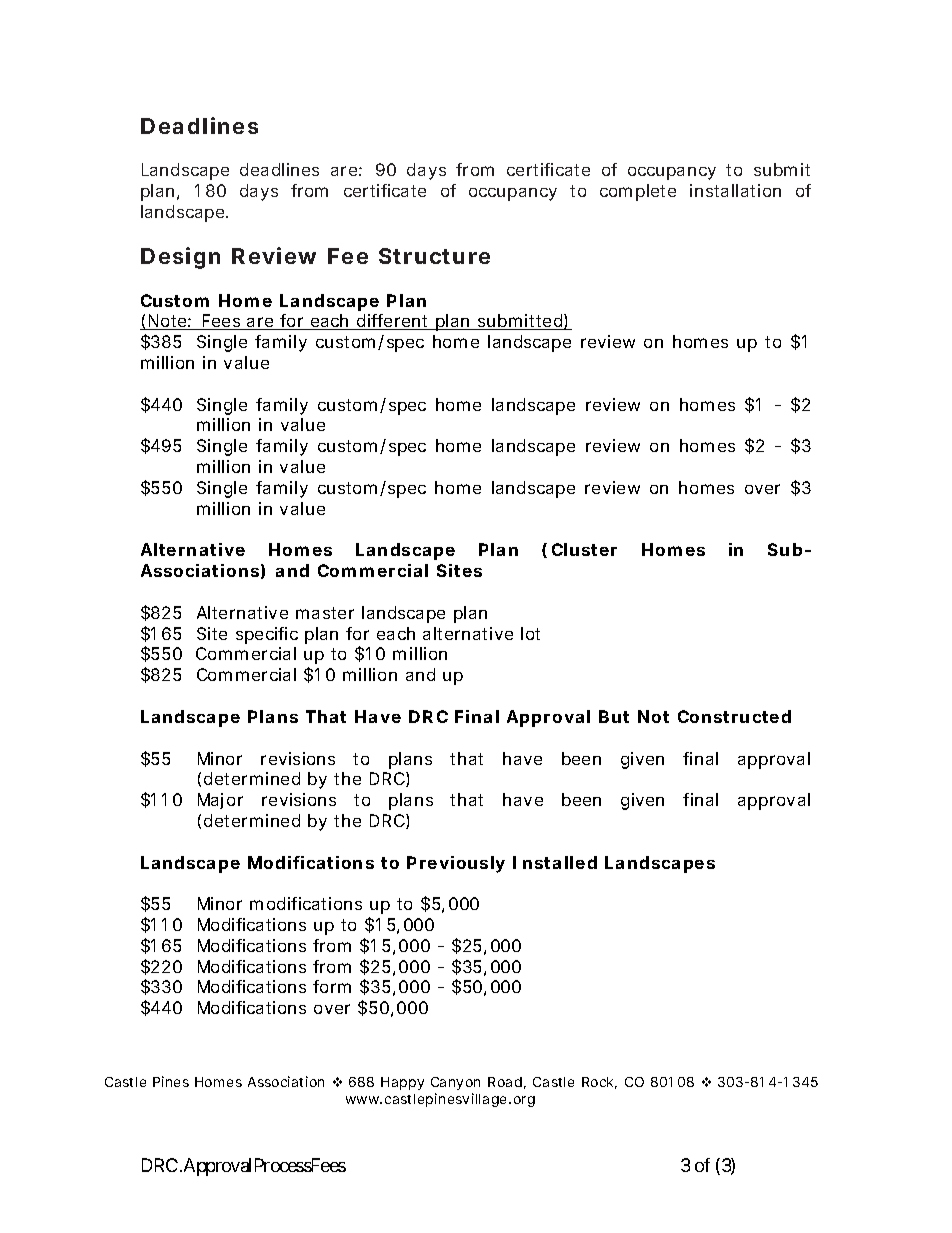 The image size is (952, 1233). I want to click on master, so click(325, 613).
